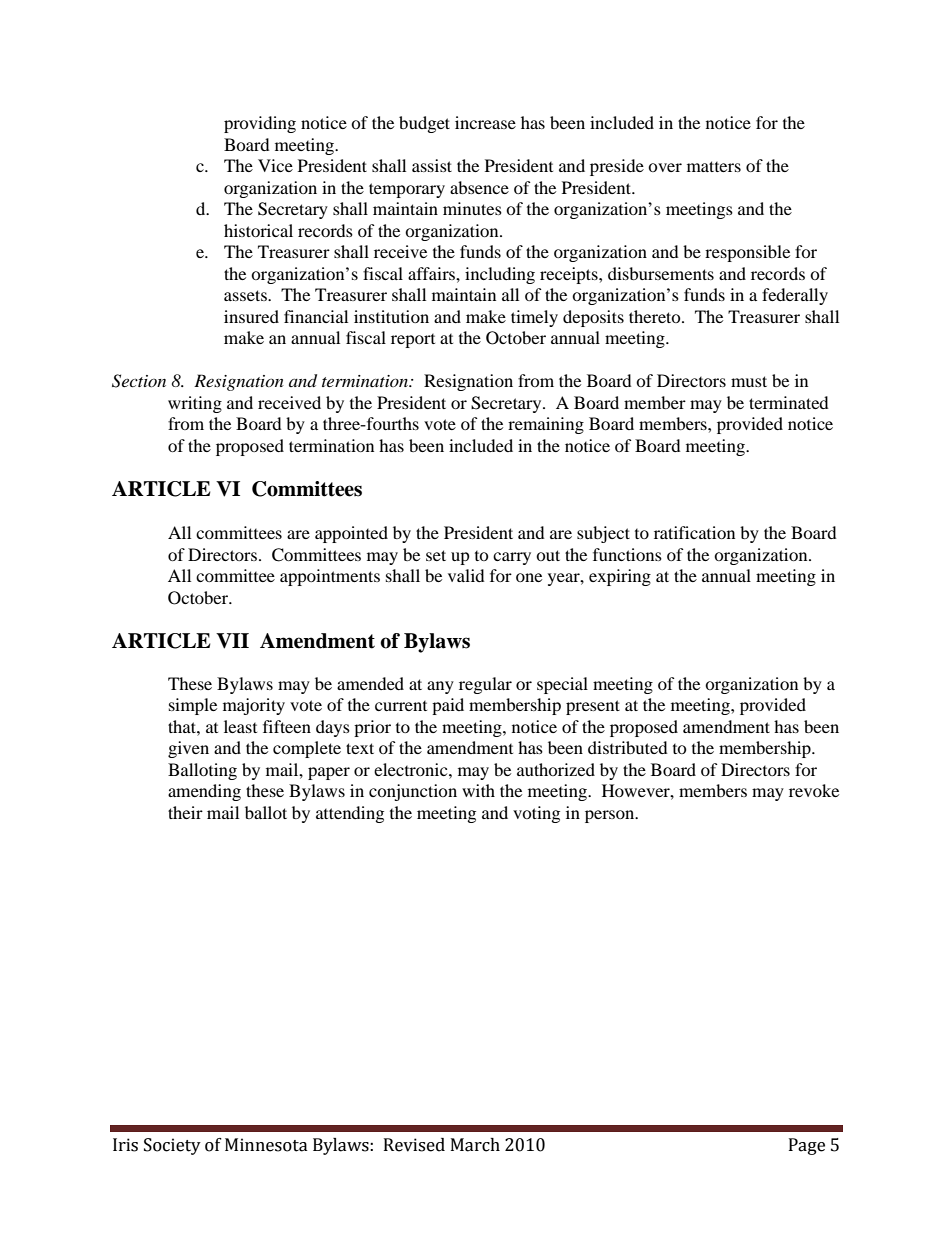 This image has width=952, height=1233. I want to click on assist, so click(432, 165).
